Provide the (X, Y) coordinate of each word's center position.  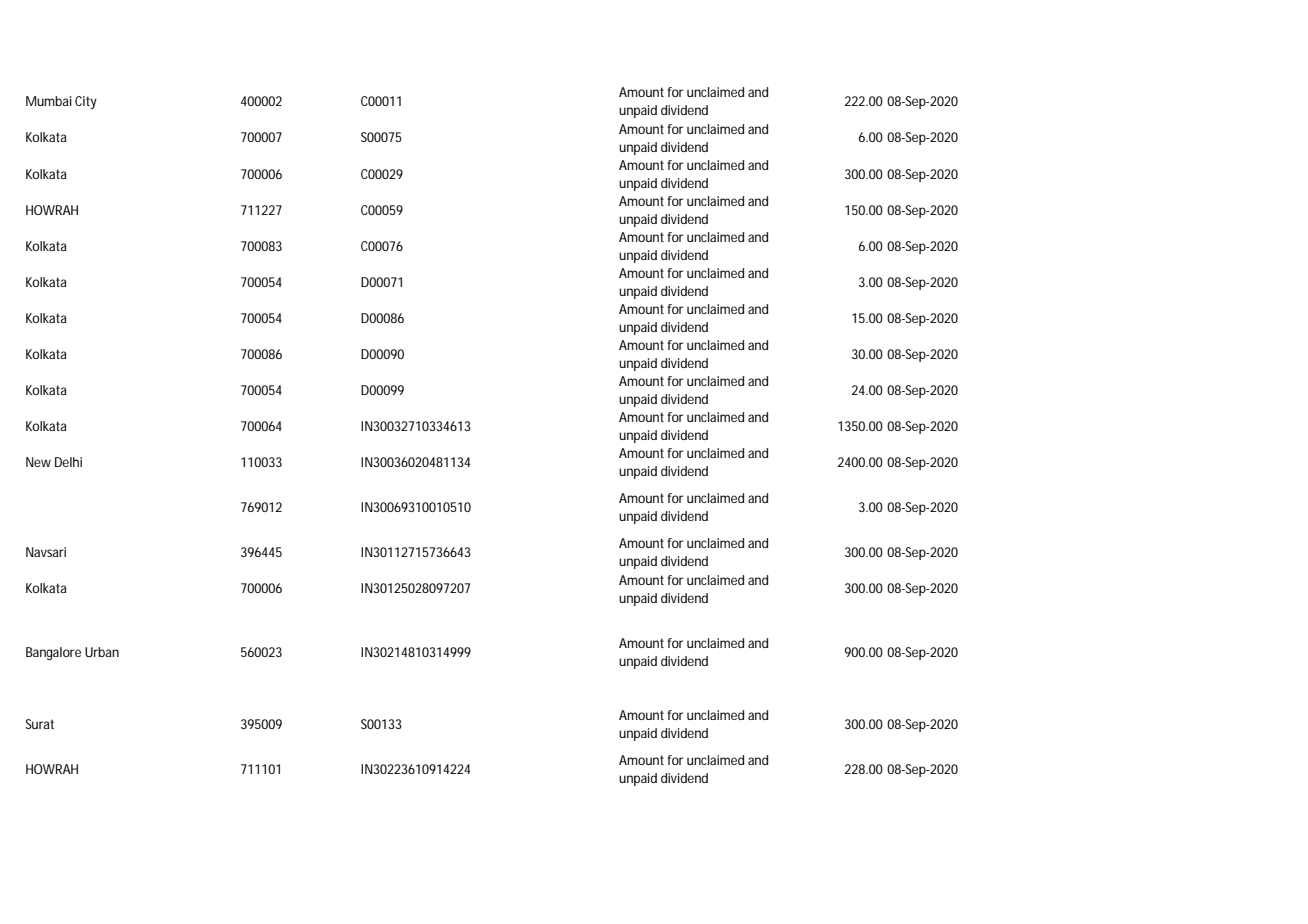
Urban (102, 652)
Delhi (68, 462)
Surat (40, 724)
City (86, 102)
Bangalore (53, 653)
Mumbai (49, 101)
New (38, 462)
